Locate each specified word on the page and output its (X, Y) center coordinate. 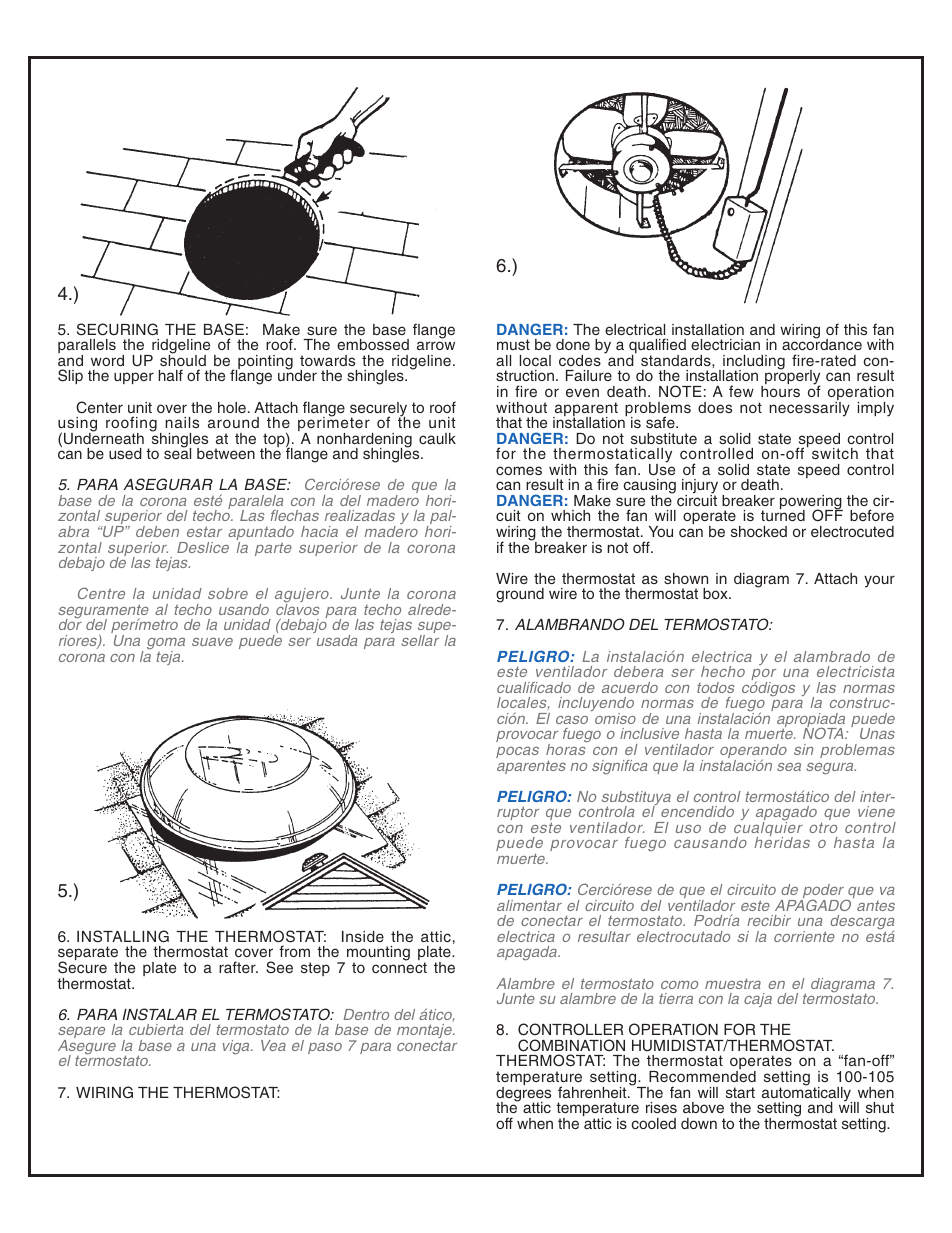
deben (157, 531)
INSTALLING (123, 936)
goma (166, 645)
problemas (857, 751)
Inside (363, 936)
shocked (759, 531)
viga (237, 1047)
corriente (804, 936)
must (513, 344)
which (570, 515)
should (183, 359)
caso (572, 720)
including (754, 363)
